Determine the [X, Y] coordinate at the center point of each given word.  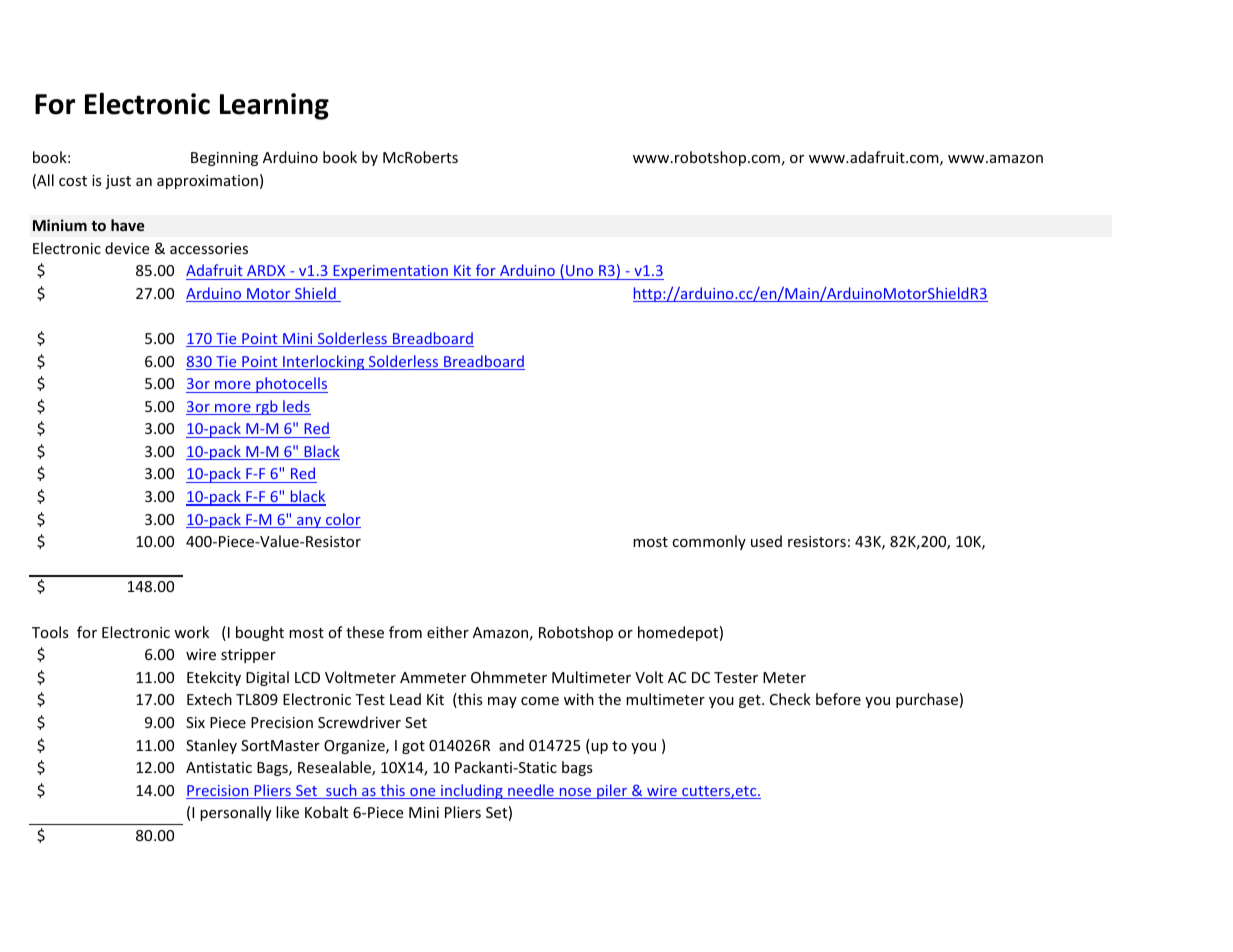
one [423, 793]
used [766, 541]
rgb [267, 407]
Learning [274, 106]
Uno [579, 270]
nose [575, 793]
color [342, 520]
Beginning [224, 159]
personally [235, 813]
